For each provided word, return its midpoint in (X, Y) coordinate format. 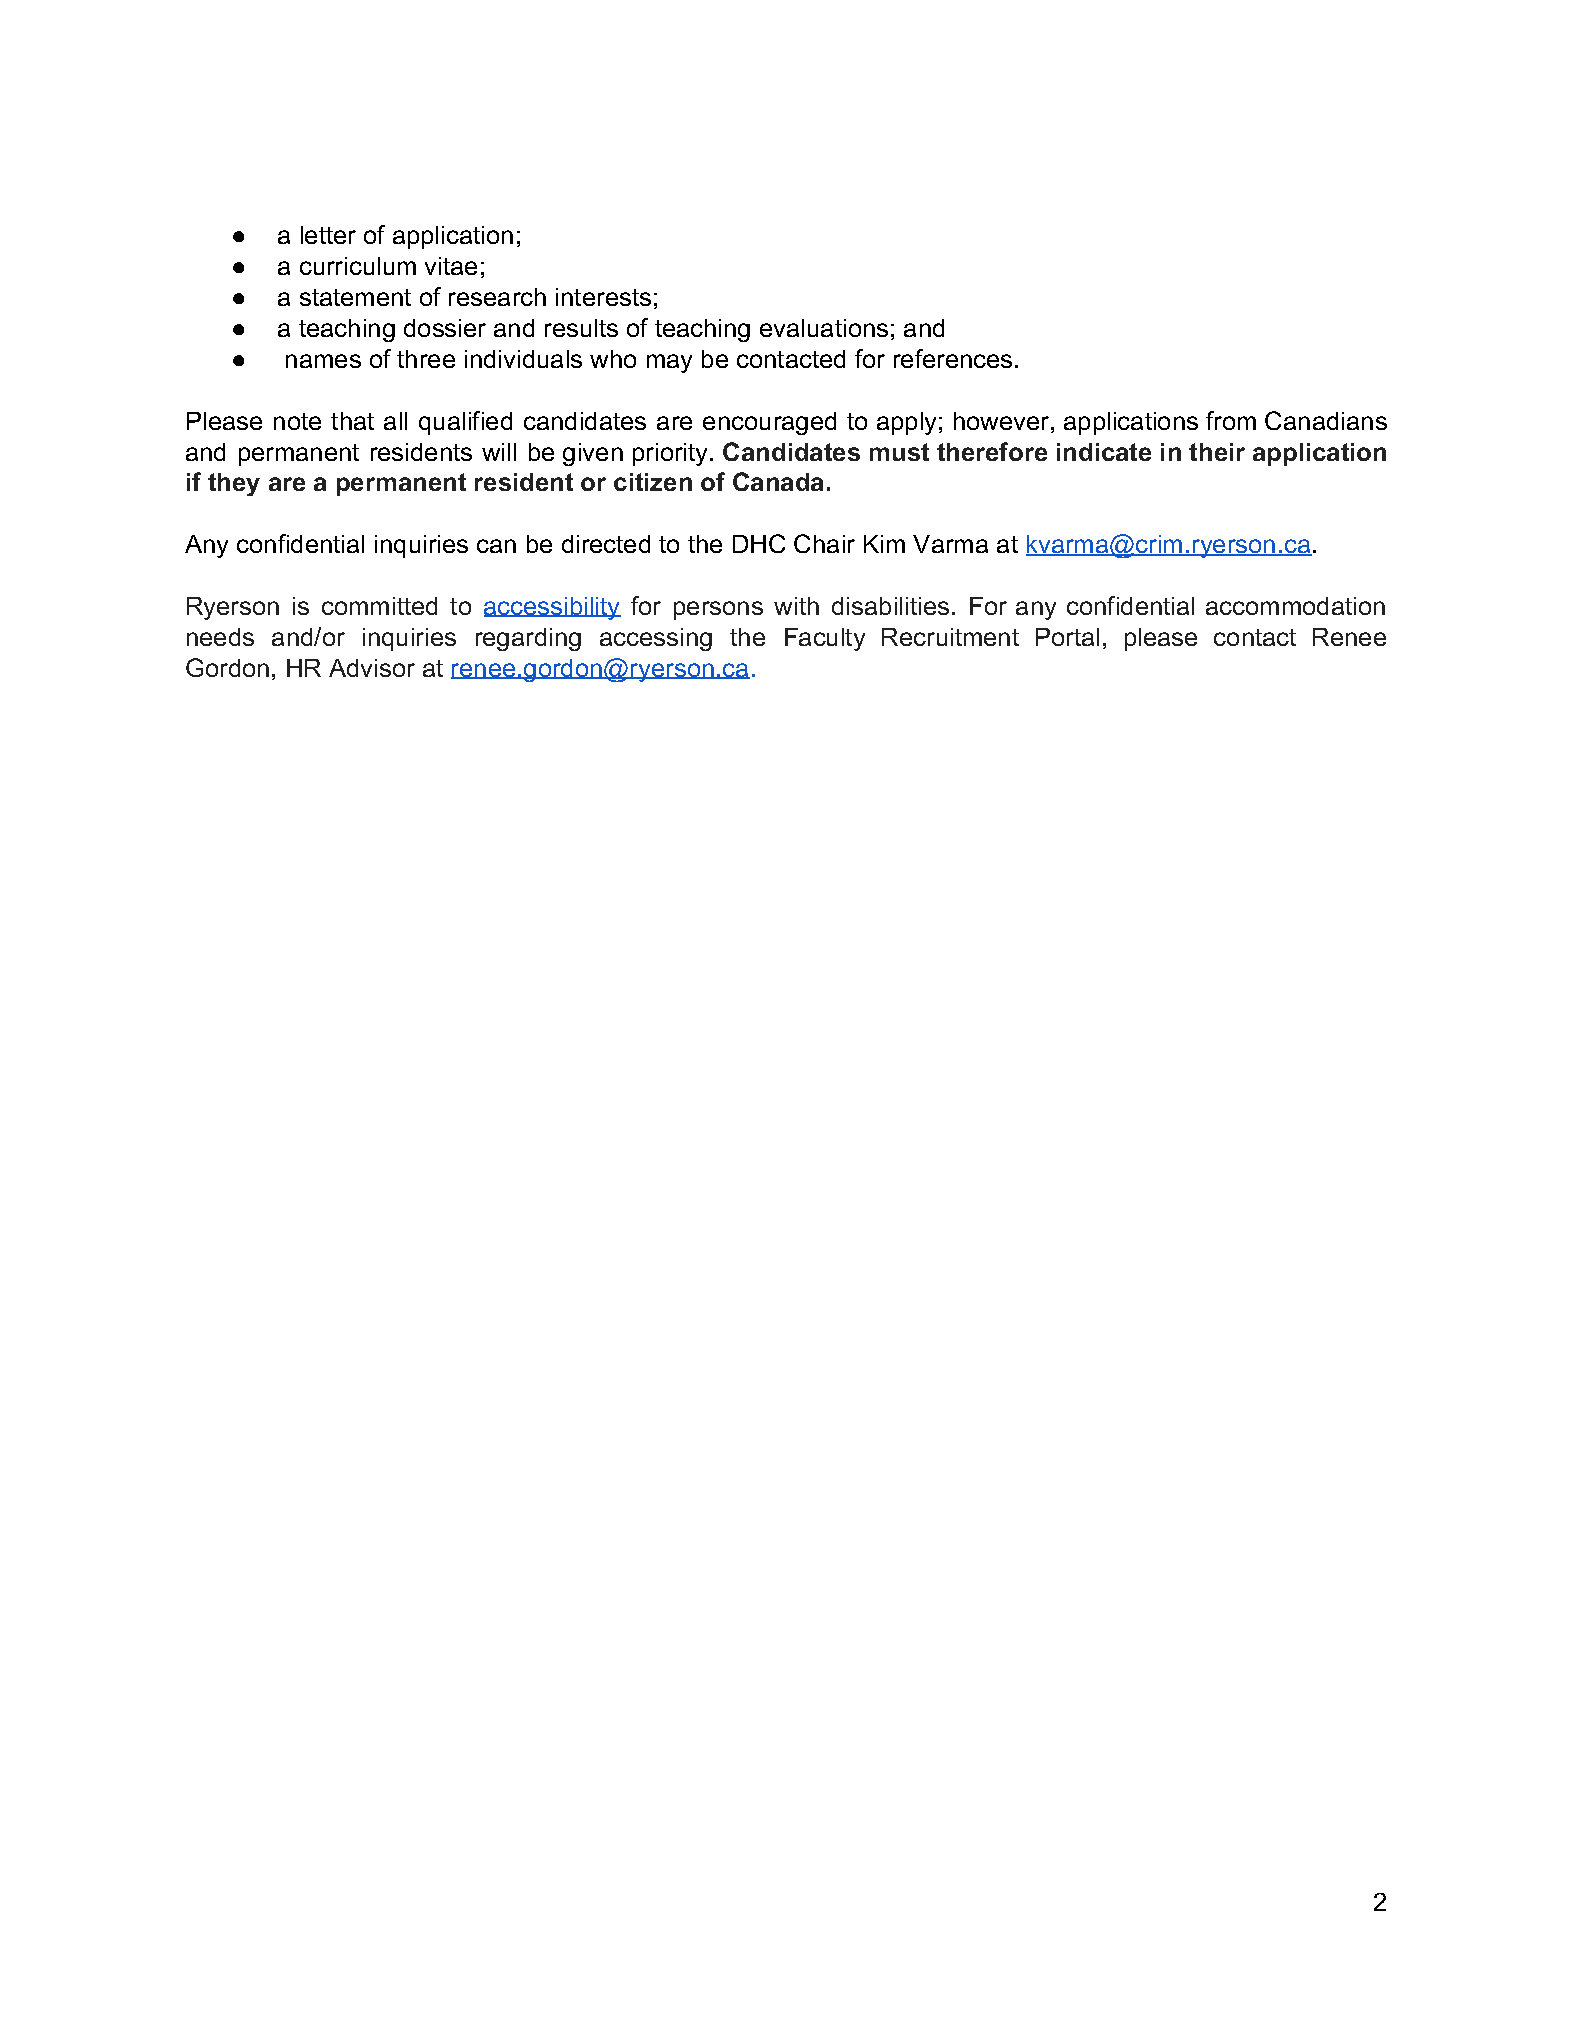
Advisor (372, 668)
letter (328, 235)
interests (603, 297)
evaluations (824, 328)
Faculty (825, 639)
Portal (1067, 637)
